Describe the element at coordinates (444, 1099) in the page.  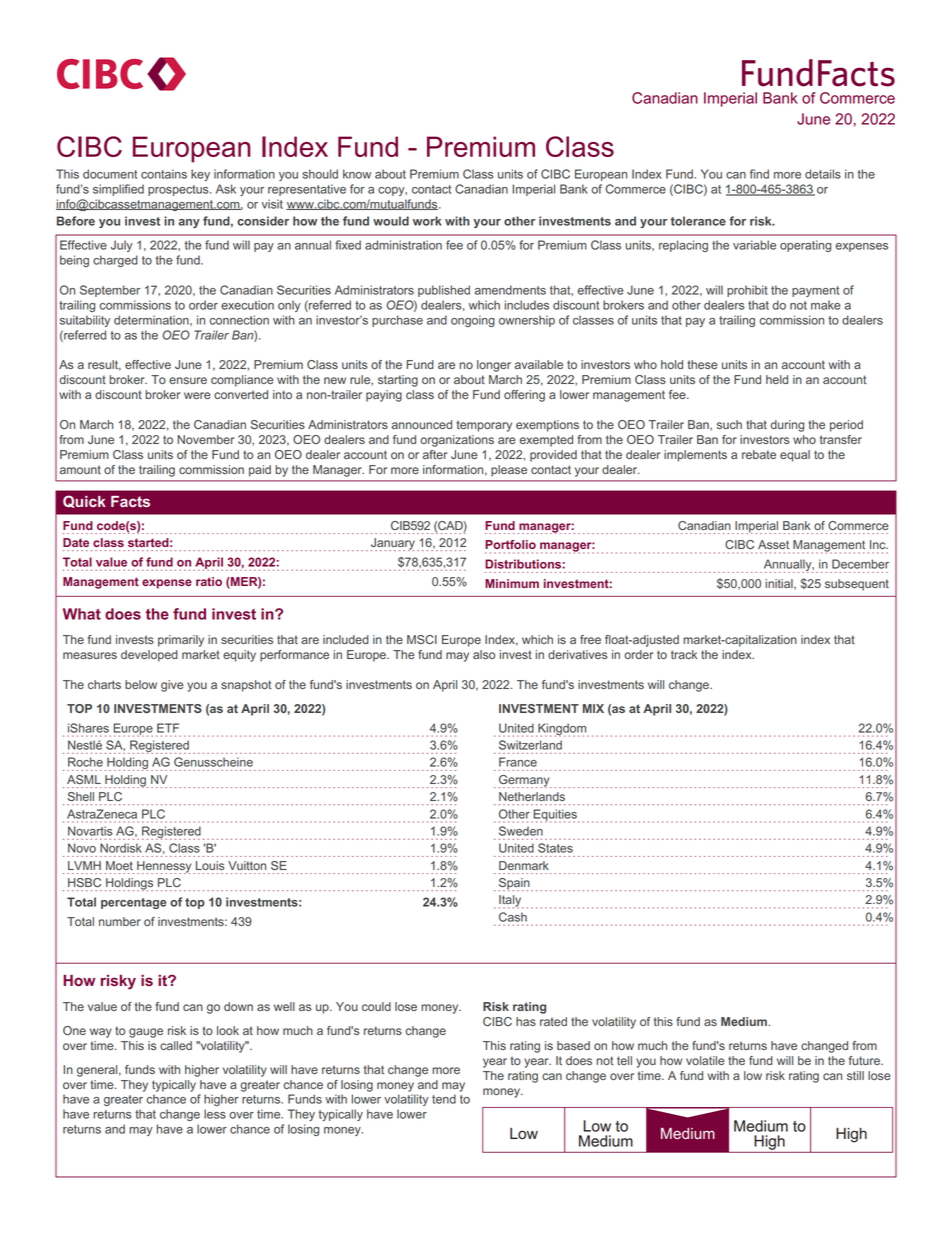
I see `tend` at that location.
